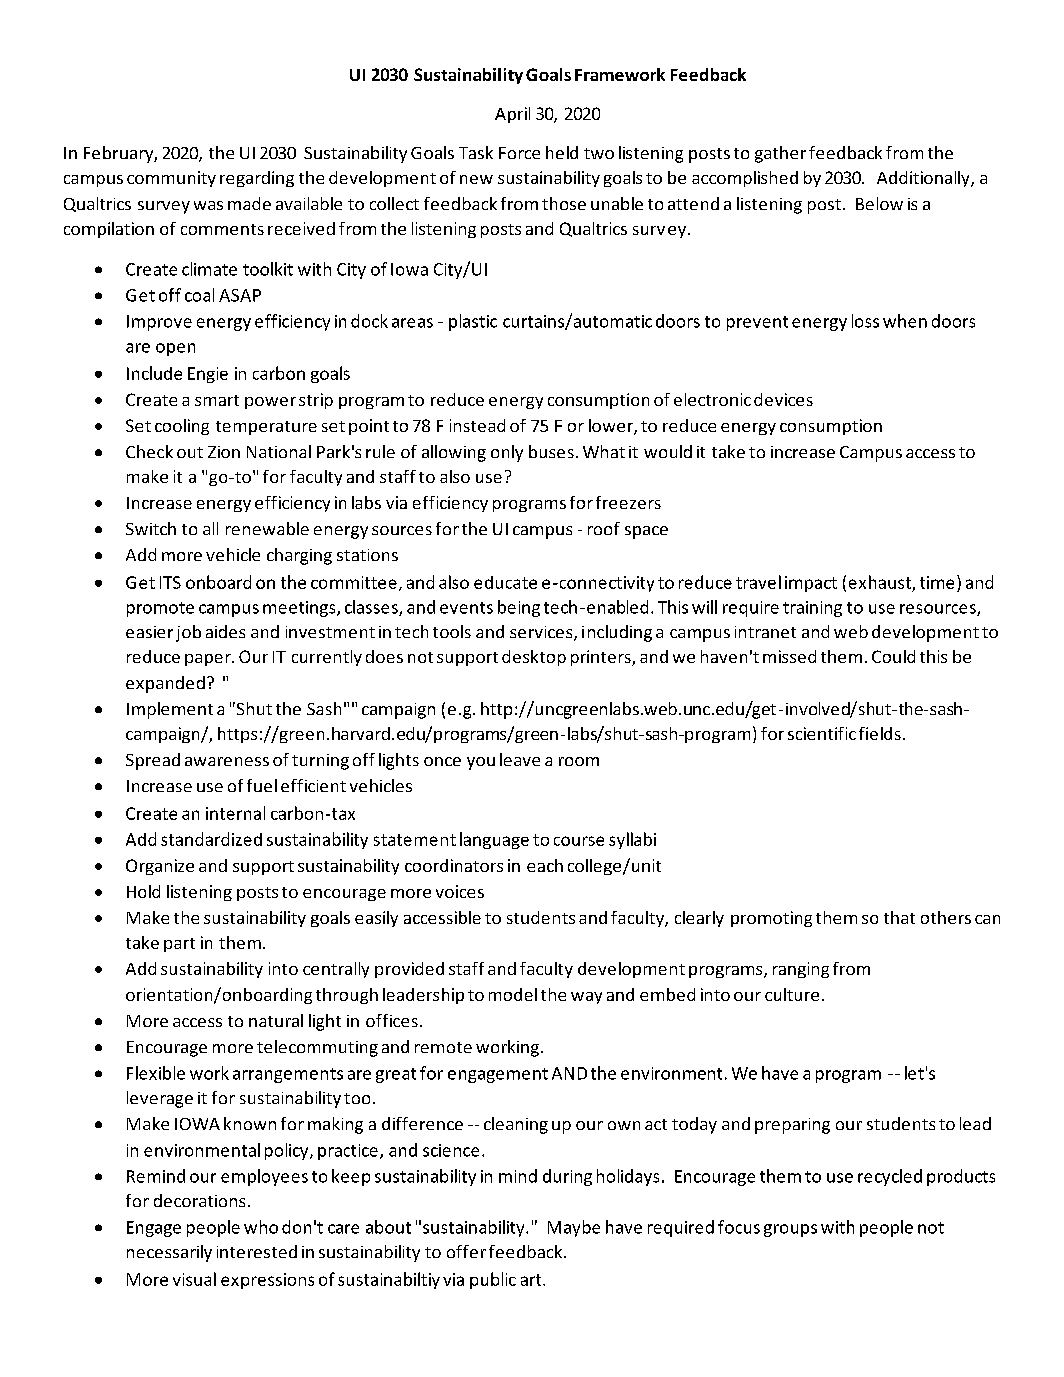 Image resolution: width=1064 pixels, height=1377 pixels. Describe the element at coordinates (551, 451) in the document. I see `buses` at that location.
